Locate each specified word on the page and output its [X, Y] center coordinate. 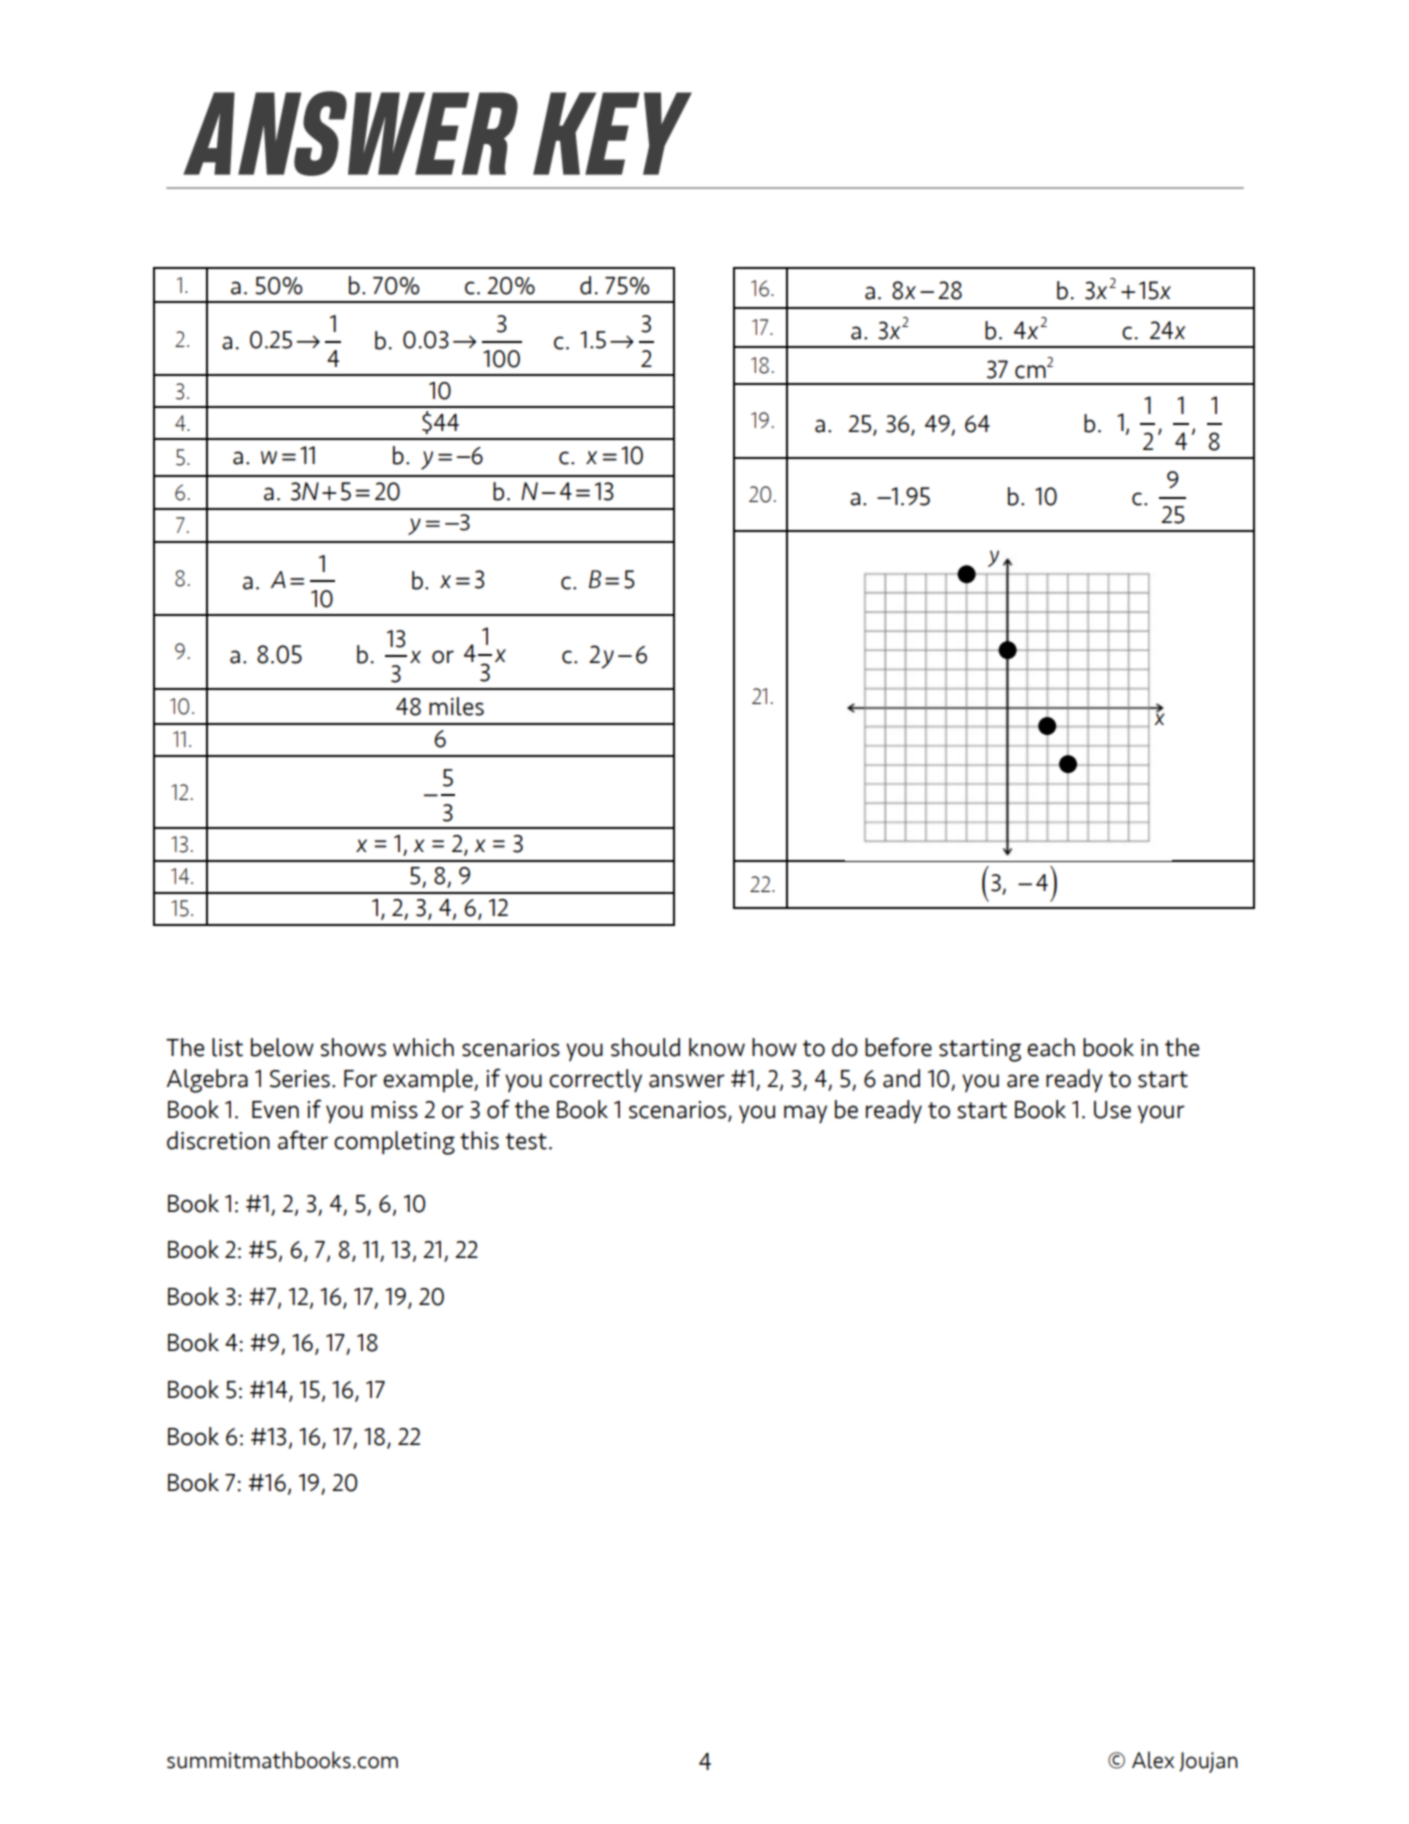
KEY [612, 133]
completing [394, 1143]
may [805, 1114]
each [1051, 1047]
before [898, 1047]
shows [353, 1047]
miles [456, 706]
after [303, 1140]
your [1161, 1114]
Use [1112, 1110]
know [717, 1047]
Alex [1153, 1760]
